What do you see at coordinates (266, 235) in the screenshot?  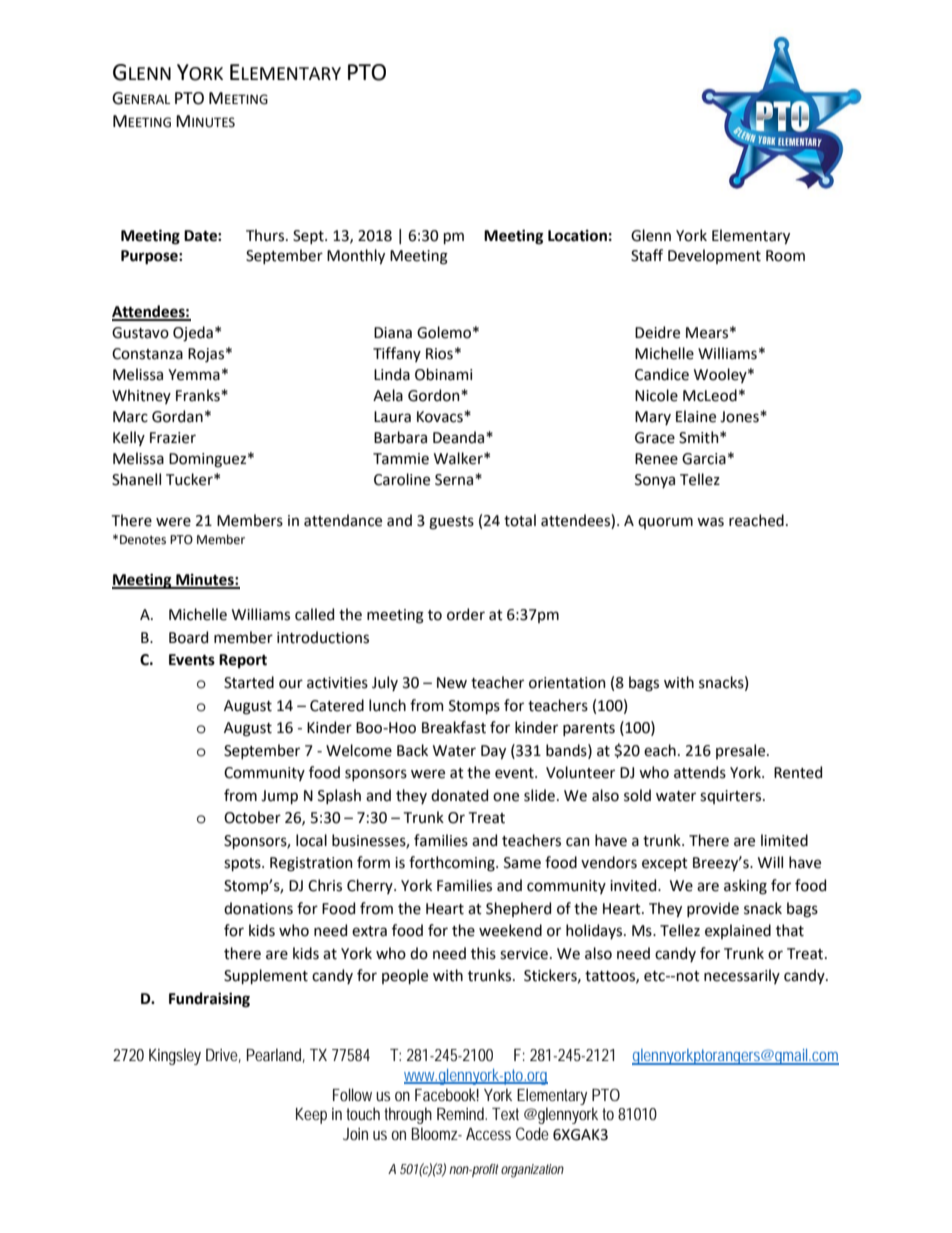 I see `Thurs` at bounding box center [266, 235].
